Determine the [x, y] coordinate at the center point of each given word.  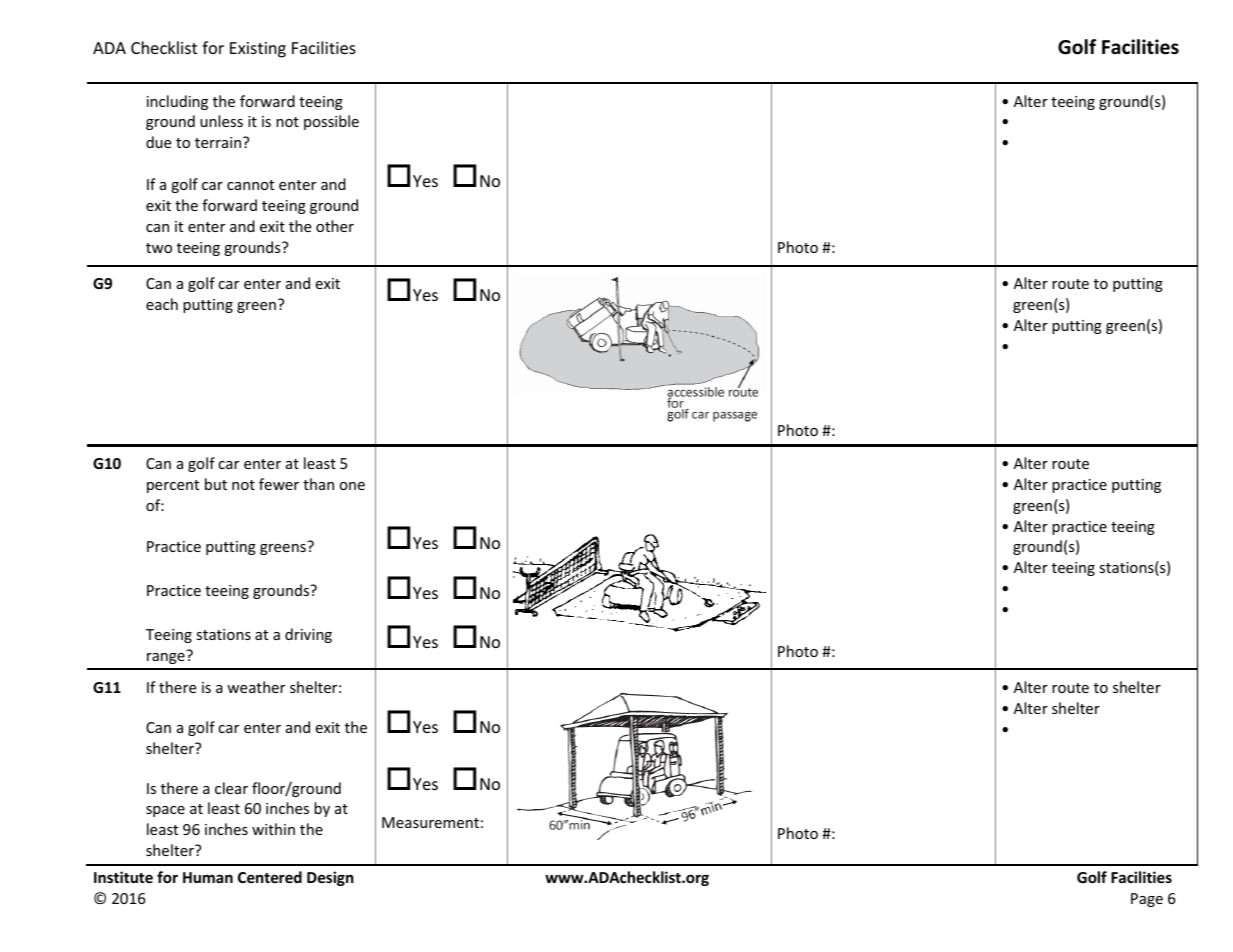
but [216, 484]
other [335, 226]
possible [331, 122]
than [318, 484]
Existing [258, 50]
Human [208, 877]
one [352, 486]
